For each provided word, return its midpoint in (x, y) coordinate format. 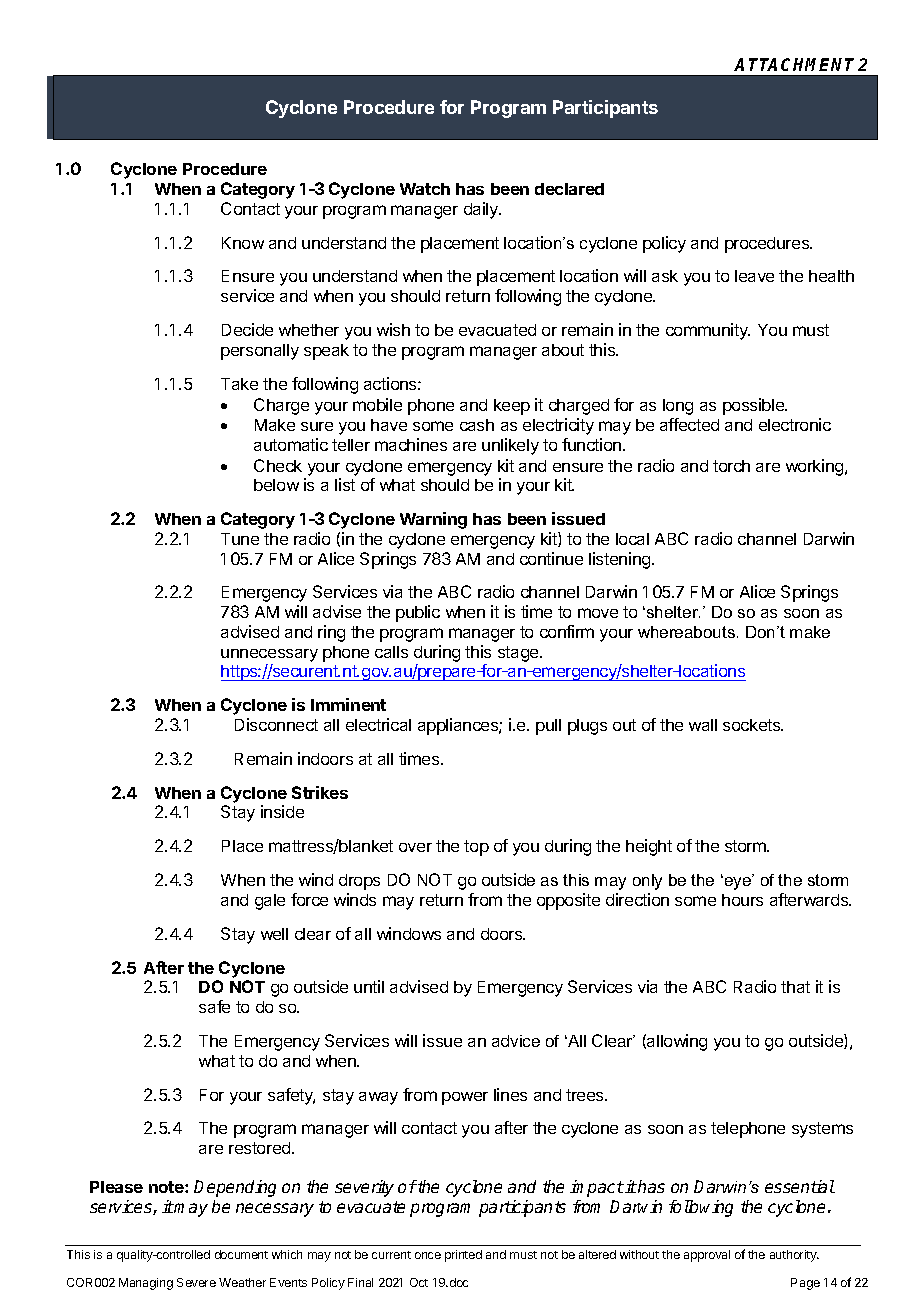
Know (243, 243)
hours (742, 900)
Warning (433, 520)
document (241, 1254)
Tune (240, 539)
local (632, 539)
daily (482, 210)
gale (270, 902)
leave (754, 276)
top (476, 848)
